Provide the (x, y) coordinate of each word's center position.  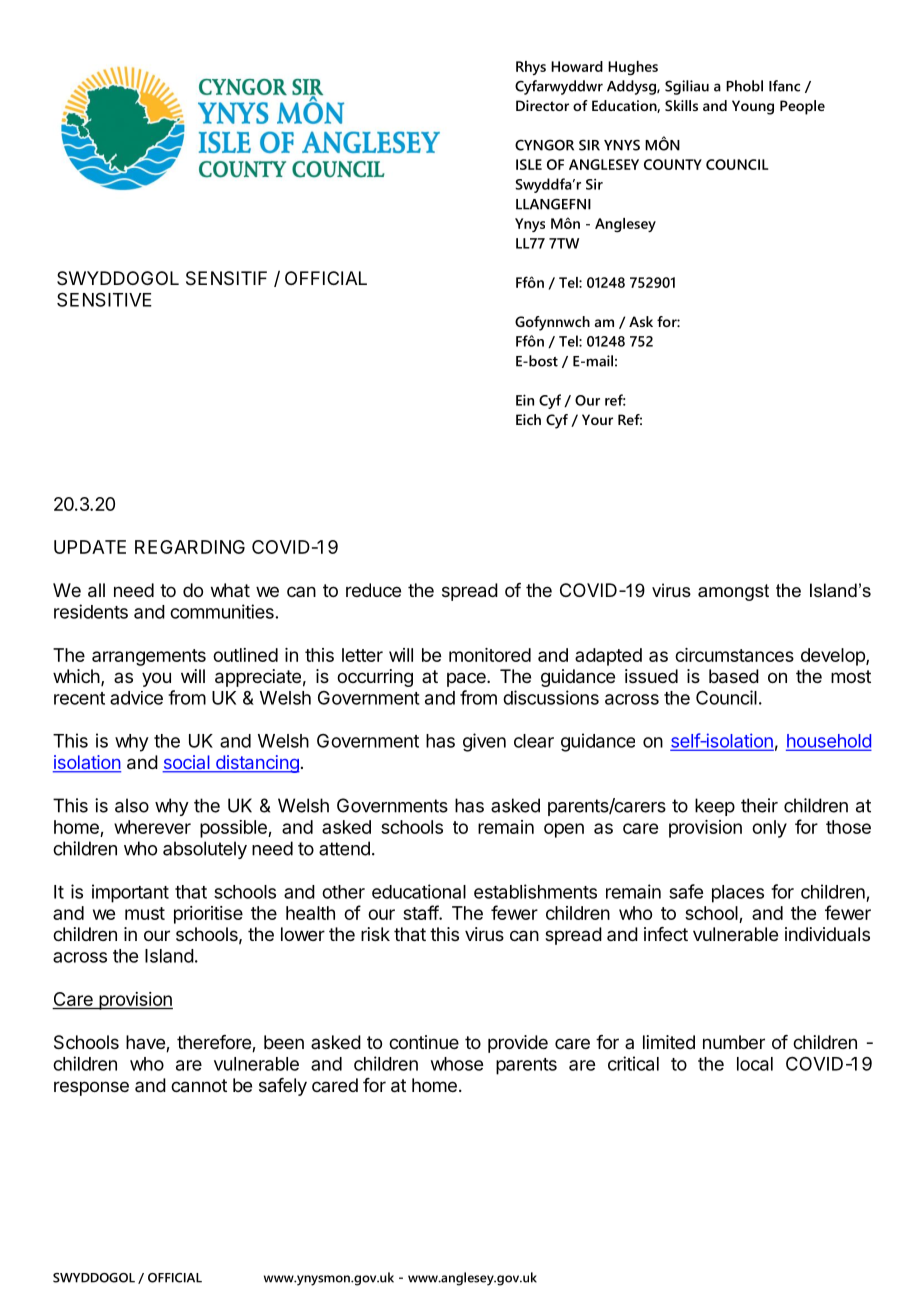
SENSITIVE (104, 299)
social (187, 763)
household (828, 742)
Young (753, 107)
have (146, 1043)
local (755, 1064)
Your (597, 419)
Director (542, 105)
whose (457, 1064)
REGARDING (190, 547)
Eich (528, 419)
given (484, 742)
